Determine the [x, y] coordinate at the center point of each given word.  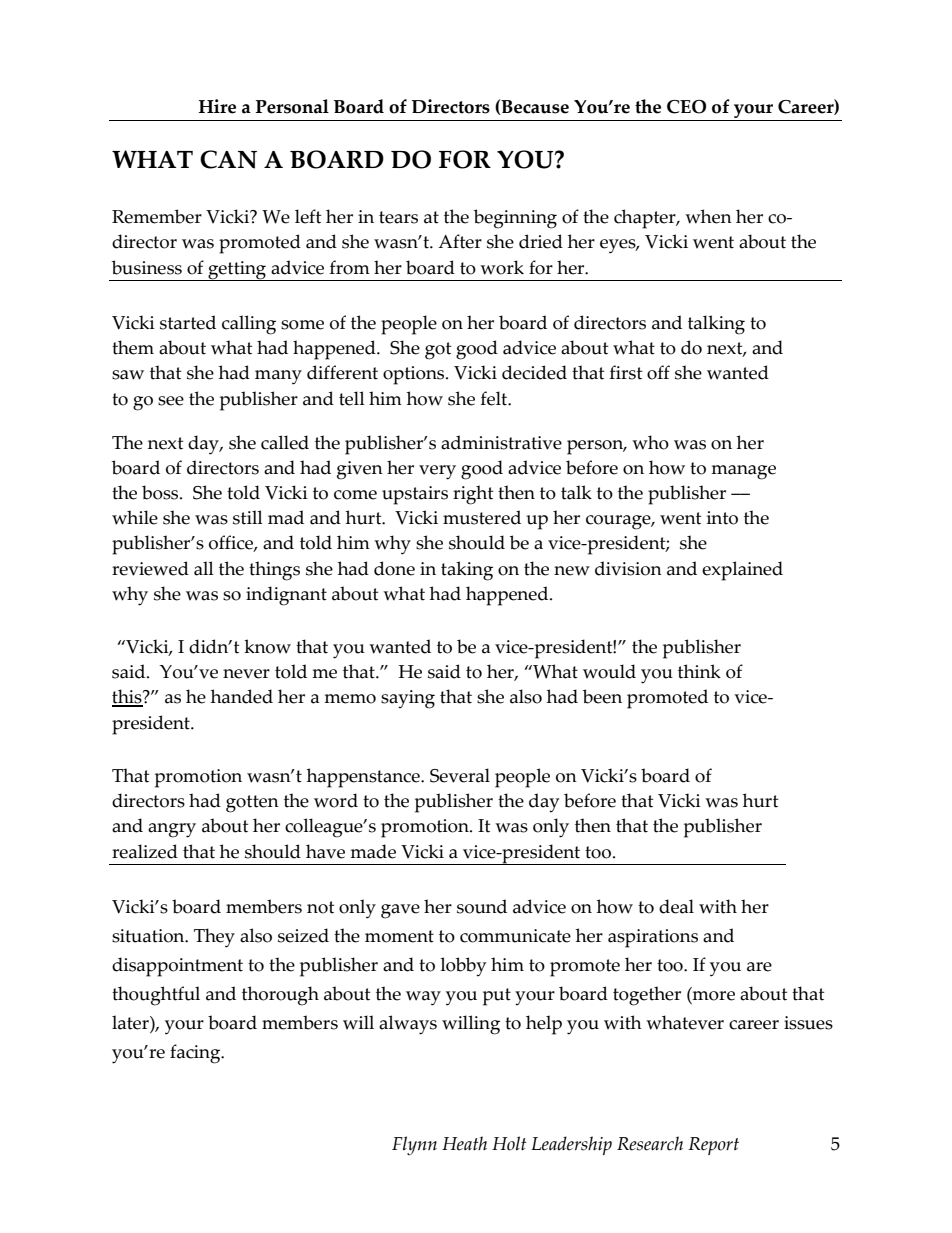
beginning [515, 219]
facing [196, 1054]
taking [467, 571]
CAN [228, 159]
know [267, 646]
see [171, 401]
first [626, 372]
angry [172, 830]
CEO [686, 107]
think [699, 671]
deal [676, 906]
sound [482, 906]
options [415, 375]
